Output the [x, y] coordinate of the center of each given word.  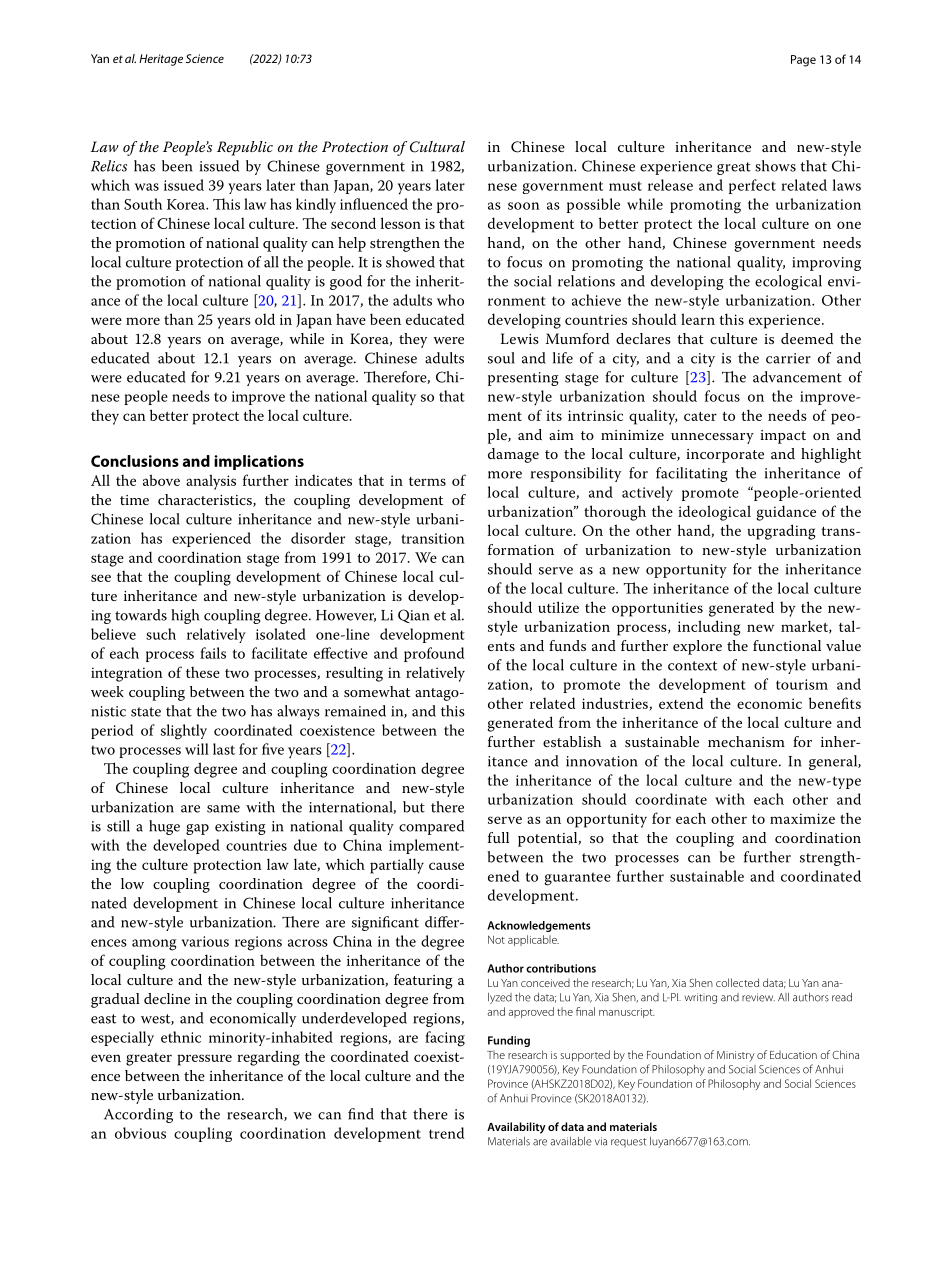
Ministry [736, 1056]
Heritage [161, 60]
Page [803, 61]
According [138, 1115]
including [709, 628]
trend [446, 1133]
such [161, 634]
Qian [413, 616]
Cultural [437, 147]
